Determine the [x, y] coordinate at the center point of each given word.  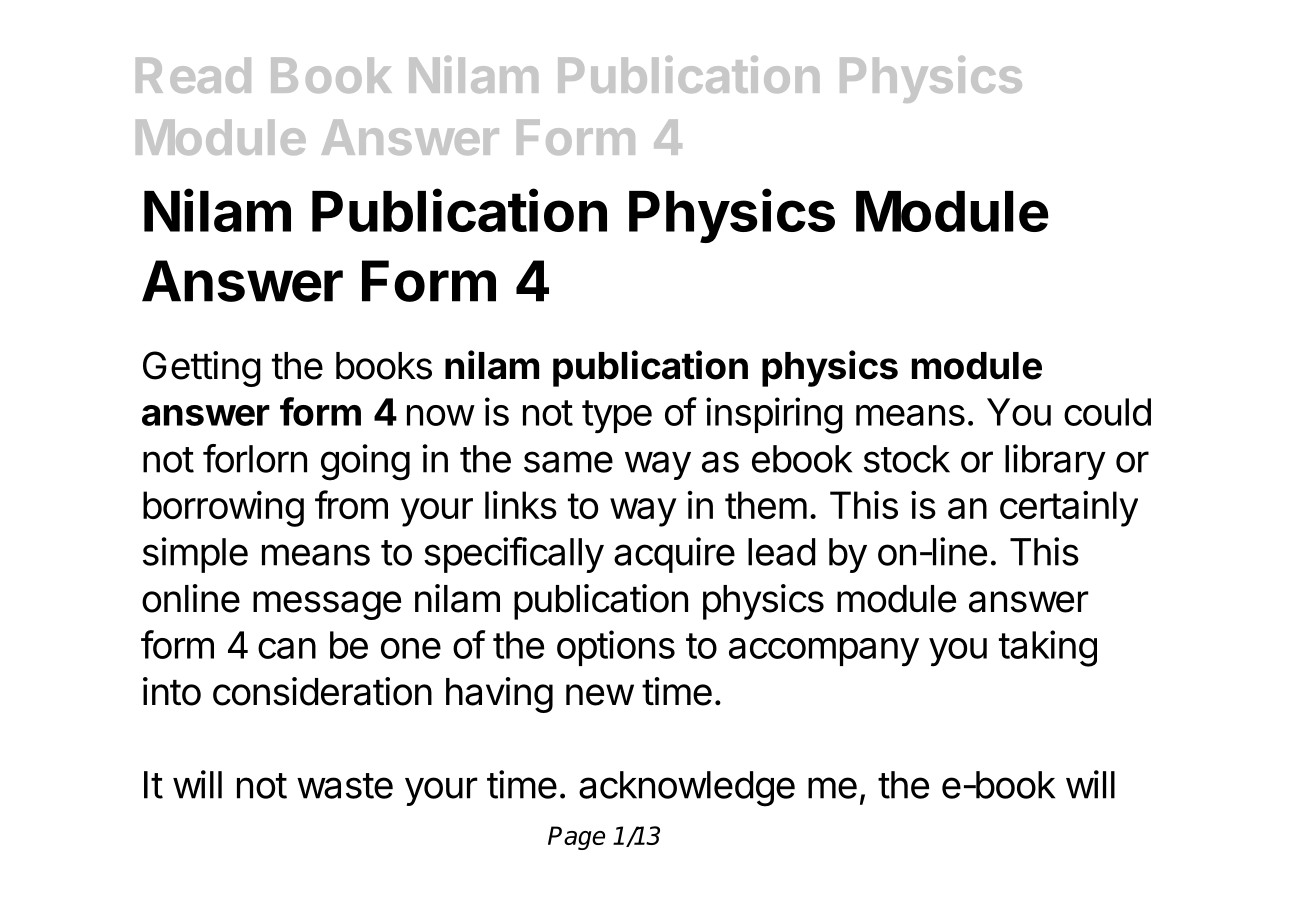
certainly [1069, 509]
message [327, 605]
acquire [674, 555]
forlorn [255, 458]
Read [193, 75]
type [617, 417]
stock [907, 459]
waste [345, 786]
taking [1048, 648]
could [1107, 412]
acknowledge [687, 789]
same [568, 462]
